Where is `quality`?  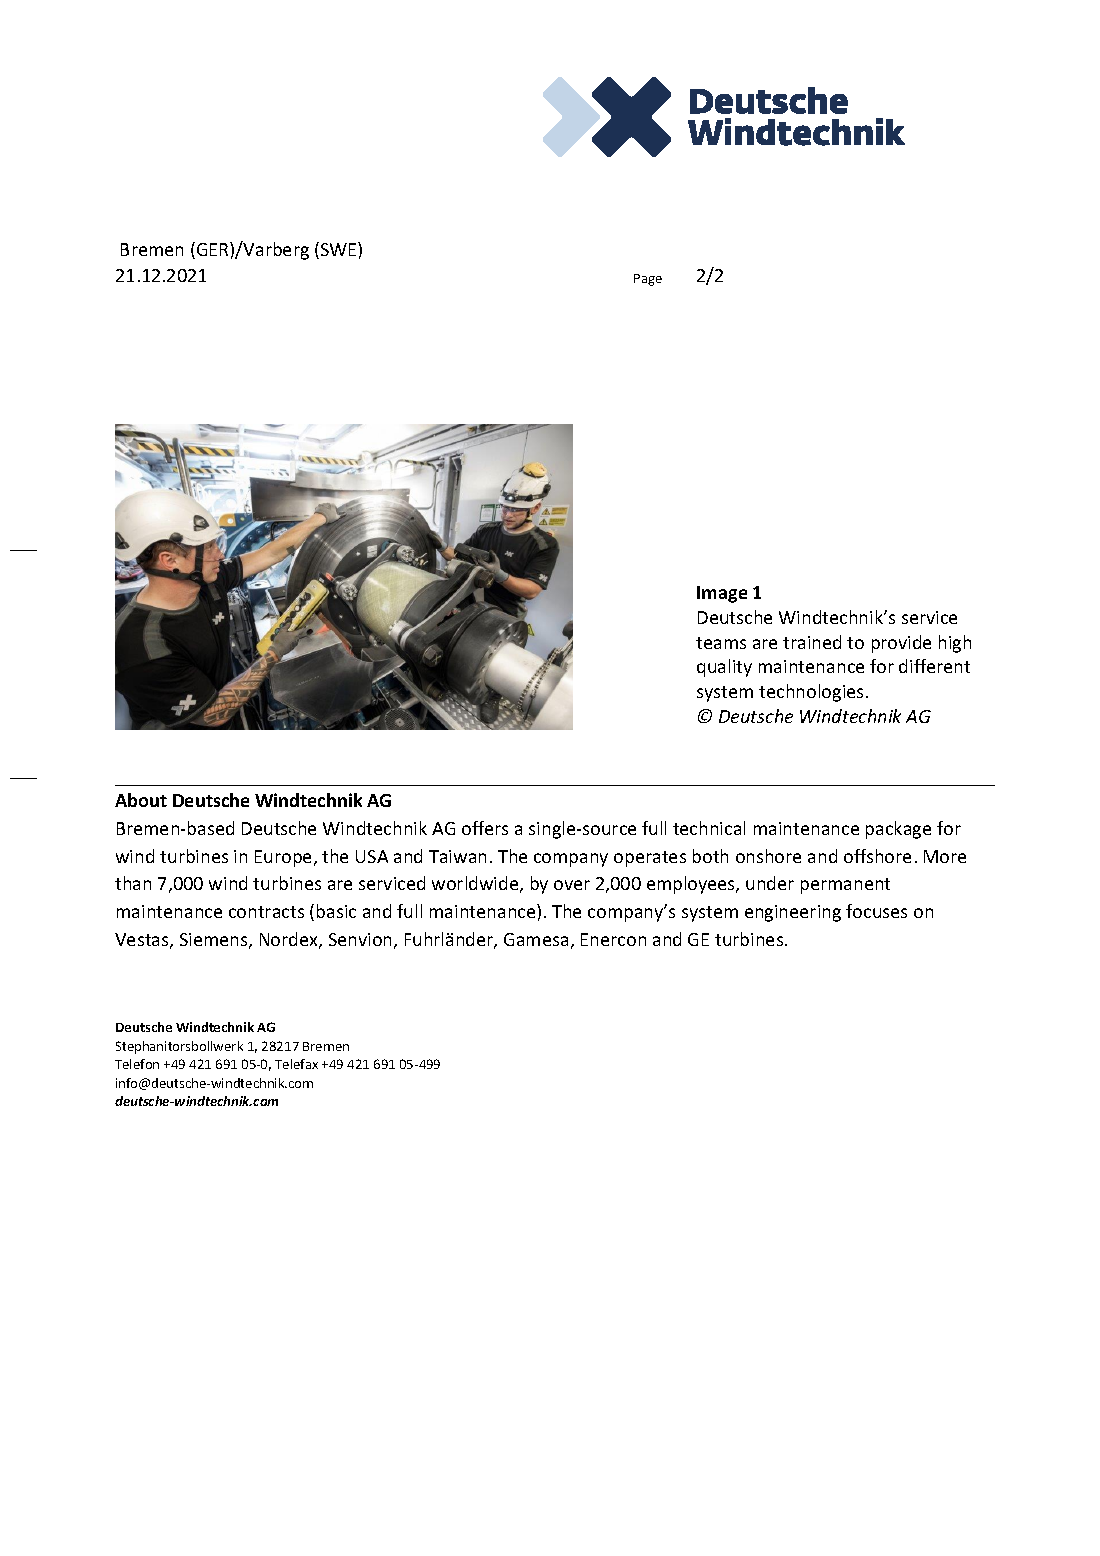
quality is located at coordinates (724, 668).
